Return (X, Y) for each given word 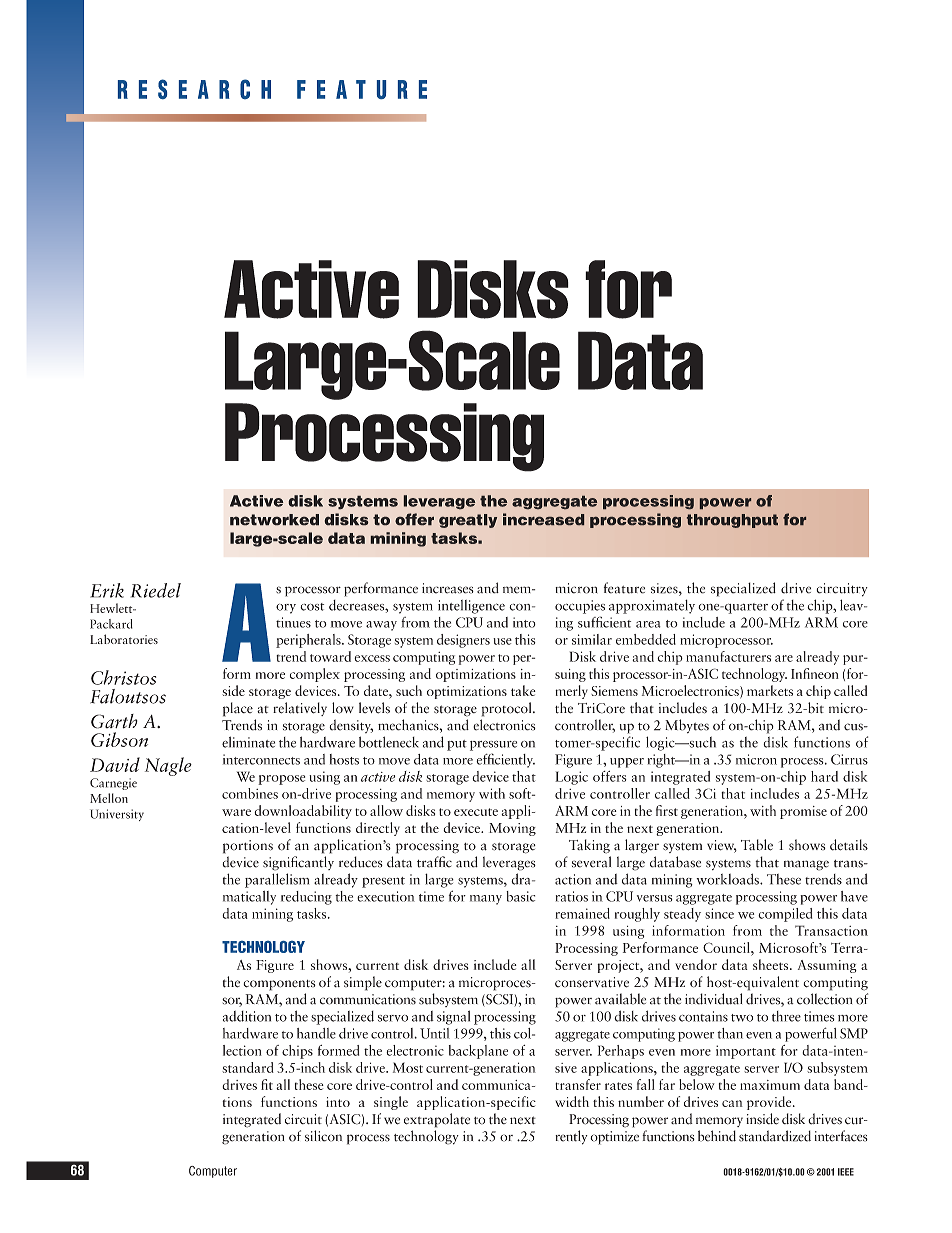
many (486, 900)
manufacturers (728, 656)
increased (543, 519)
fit (267, 1084)
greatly (468, 521)
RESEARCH (194, 89)
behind (717, 1136)
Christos (123, 677)
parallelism (277, 880)
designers (463, 641)
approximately (652, 606)
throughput (732, 521)
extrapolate (437, 1120)
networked (274, 520)
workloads (728, 879)
